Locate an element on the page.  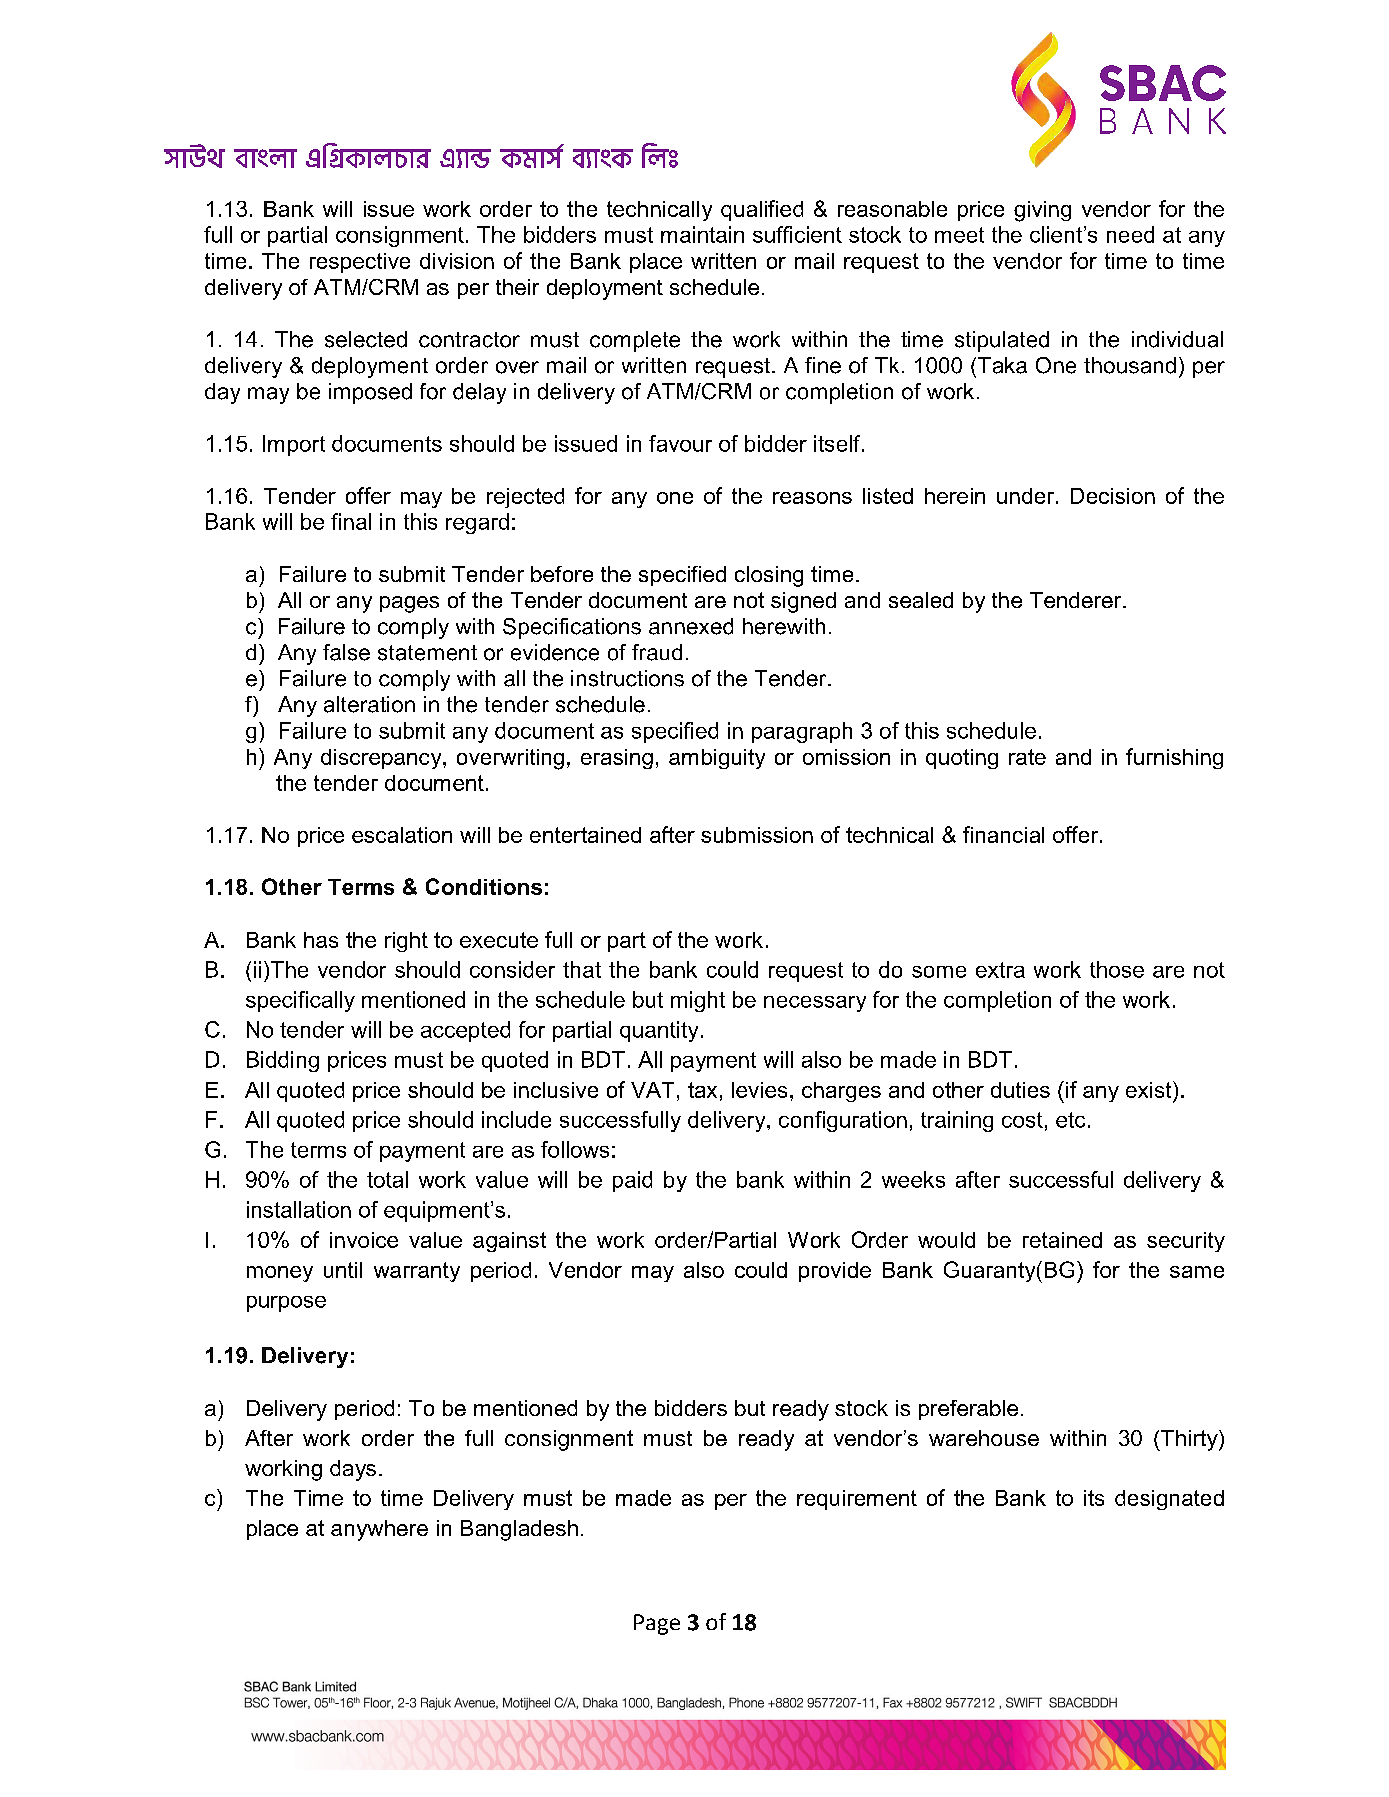
designated is located at coordinates (1169, 1500).
